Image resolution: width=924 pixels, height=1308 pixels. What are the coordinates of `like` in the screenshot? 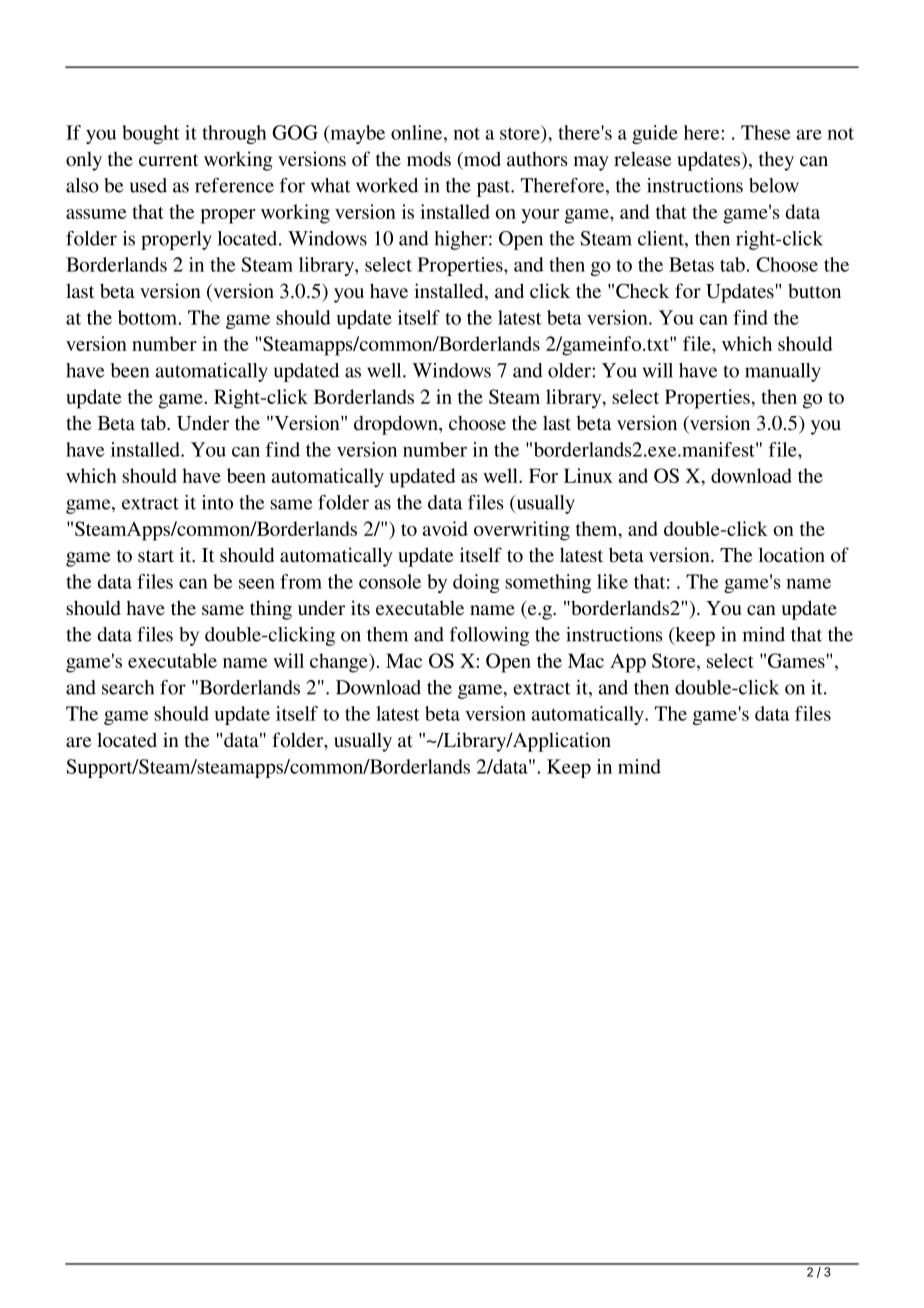 It's located at (612, 581).
